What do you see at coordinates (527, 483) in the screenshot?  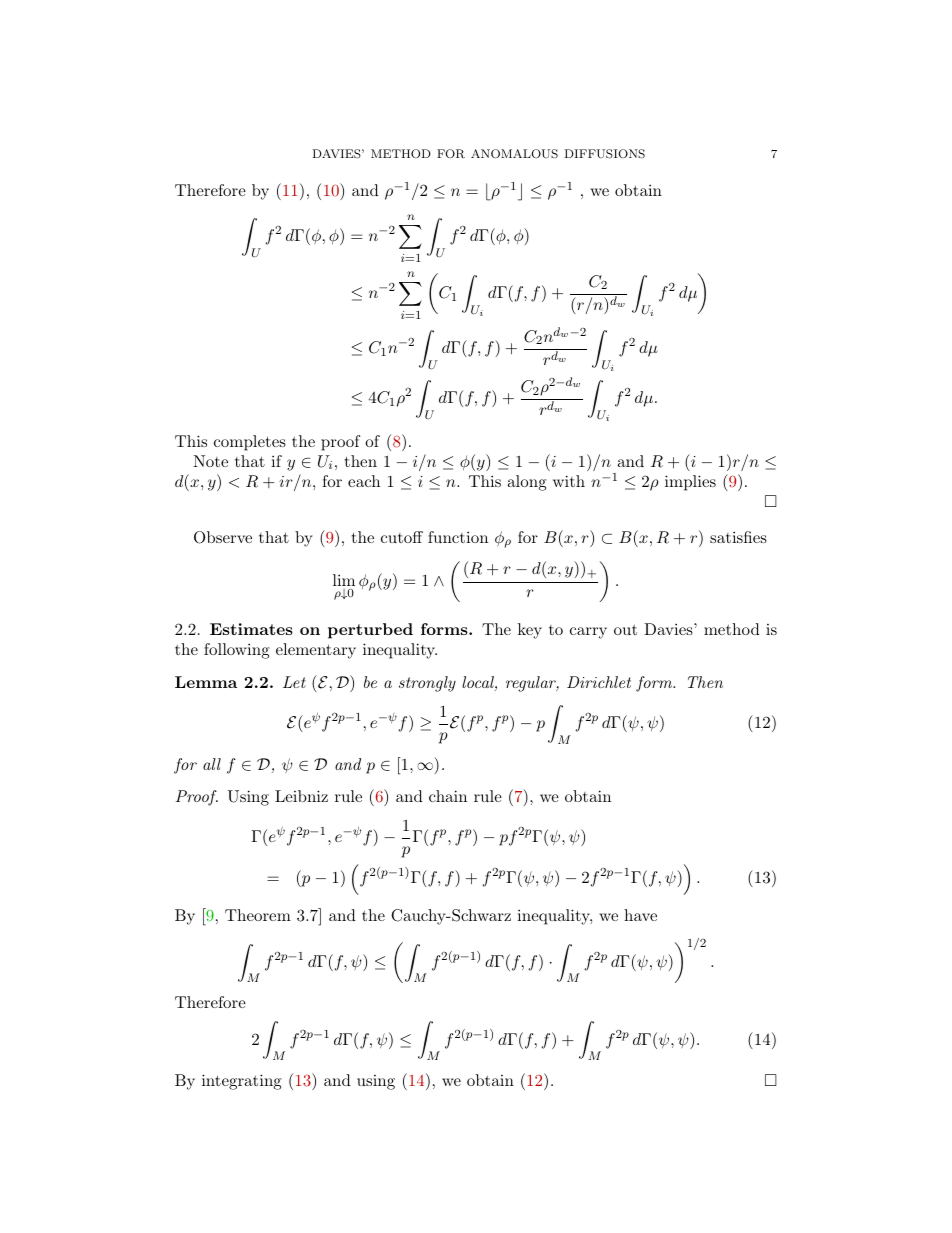 I see `along` at bounding box center [527, 483].
